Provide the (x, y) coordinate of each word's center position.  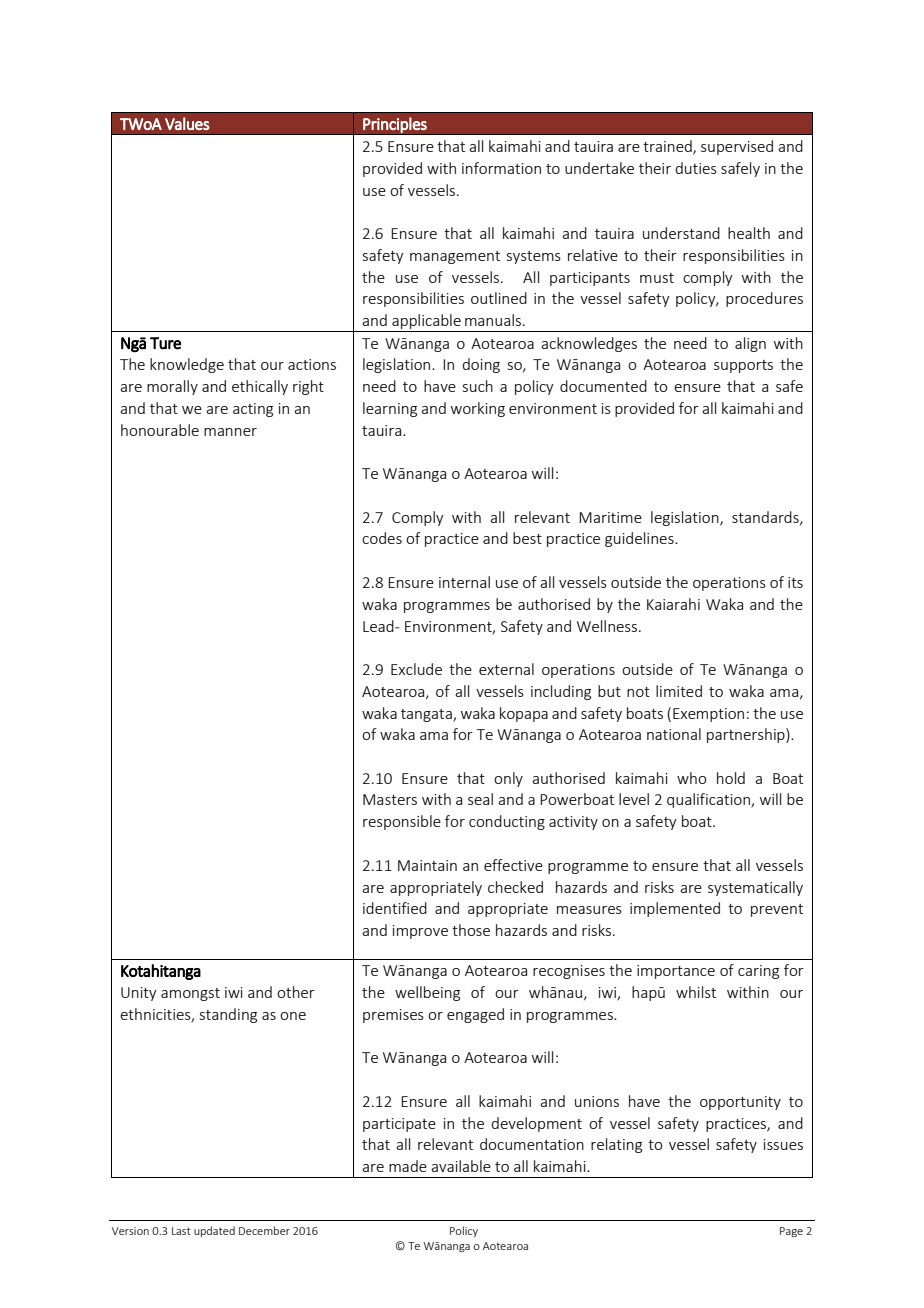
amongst (190, 994)
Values (187, 123)
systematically (755, 888)
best (527, 538)
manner (230, 432)
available (461, 1166)
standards (766, 518)
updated (214, 1231)
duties (696, 168)
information (501, 168)
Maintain (427, 865)
